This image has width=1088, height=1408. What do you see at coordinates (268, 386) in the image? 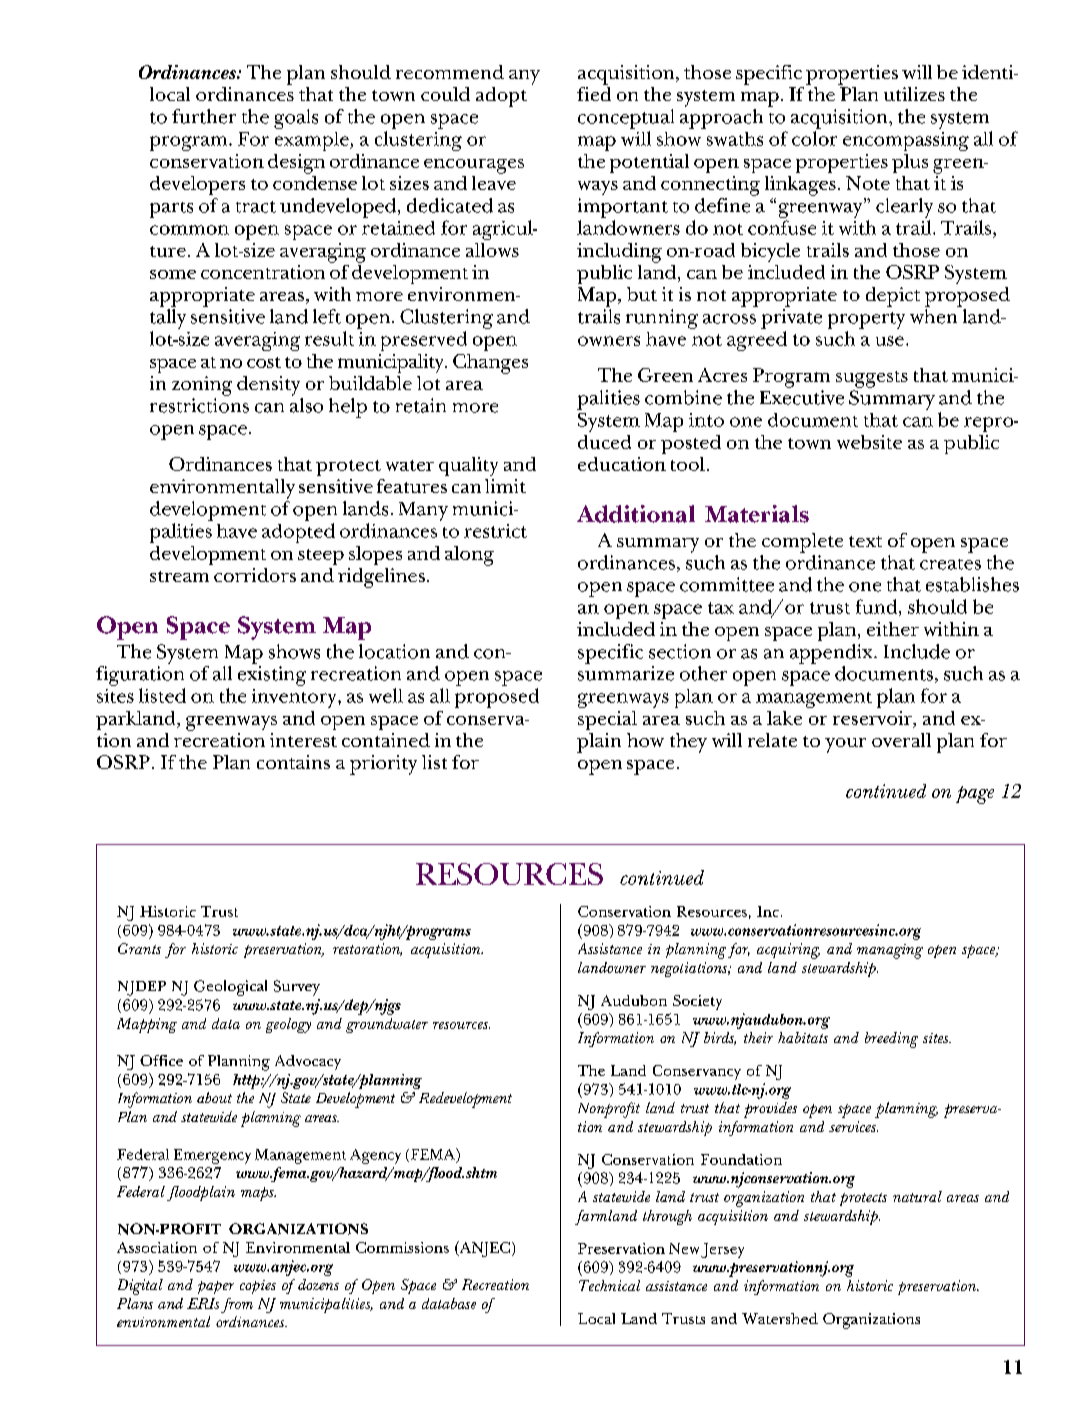
I see `density` at bounding box center [268, 386].
